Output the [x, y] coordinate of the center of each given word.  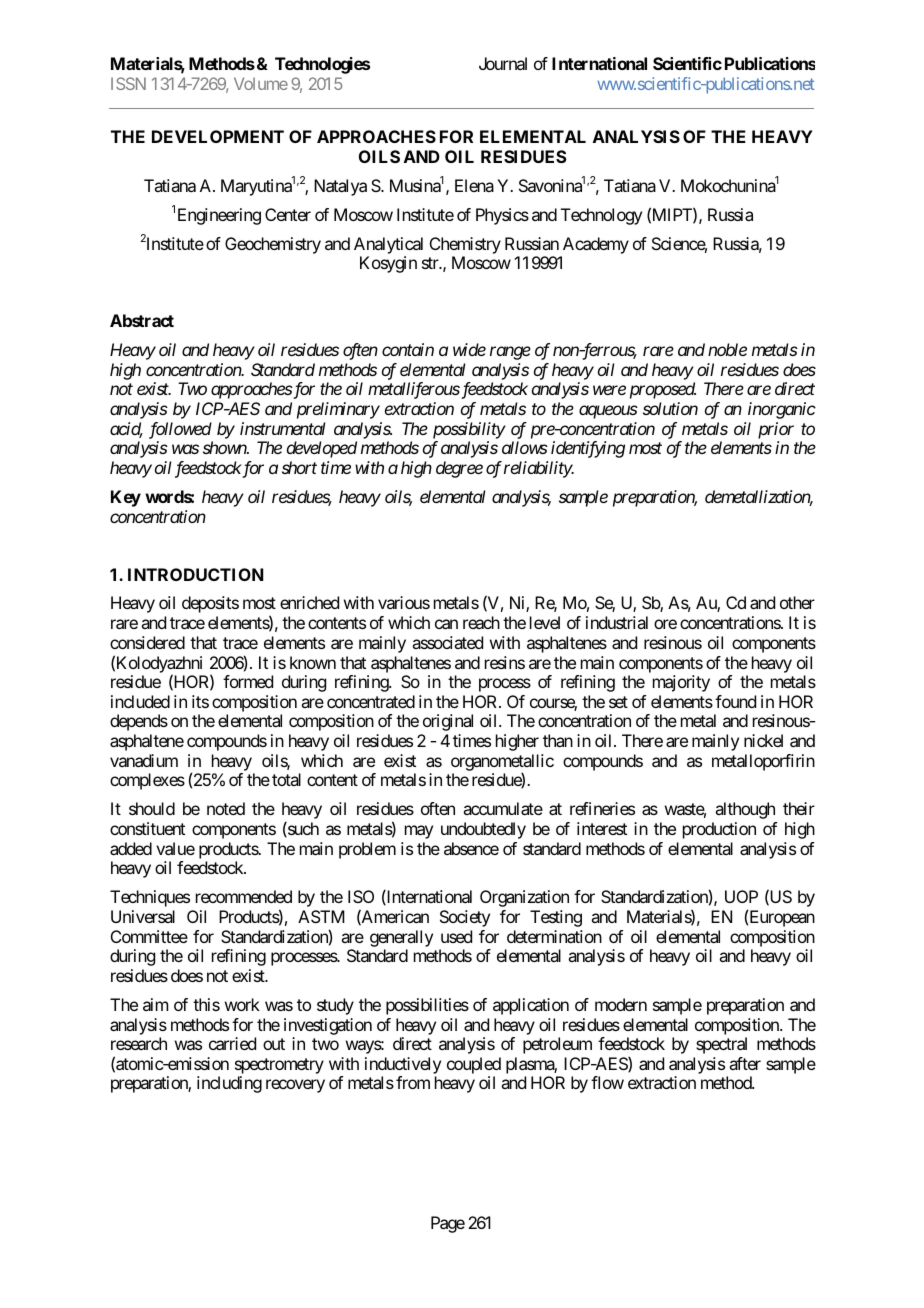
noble [727, 349]
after [745, 1063]
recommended [244, 896]
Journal [503, 63]
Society [465, 918]
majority [681, 683]
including [229, 1084]
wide [469, 349]
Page [448, 1224]
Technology [601, 216]
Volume [261, 83]
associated [447, 642]
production [719, 830]
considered [147, 642]
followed [180, 430]
